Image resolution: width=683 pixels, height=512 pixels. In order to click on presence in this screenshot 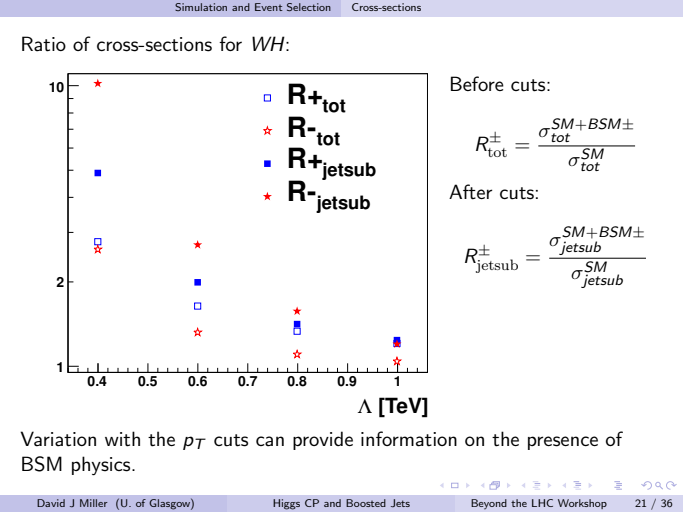, I will do `click(563, 443)`.
